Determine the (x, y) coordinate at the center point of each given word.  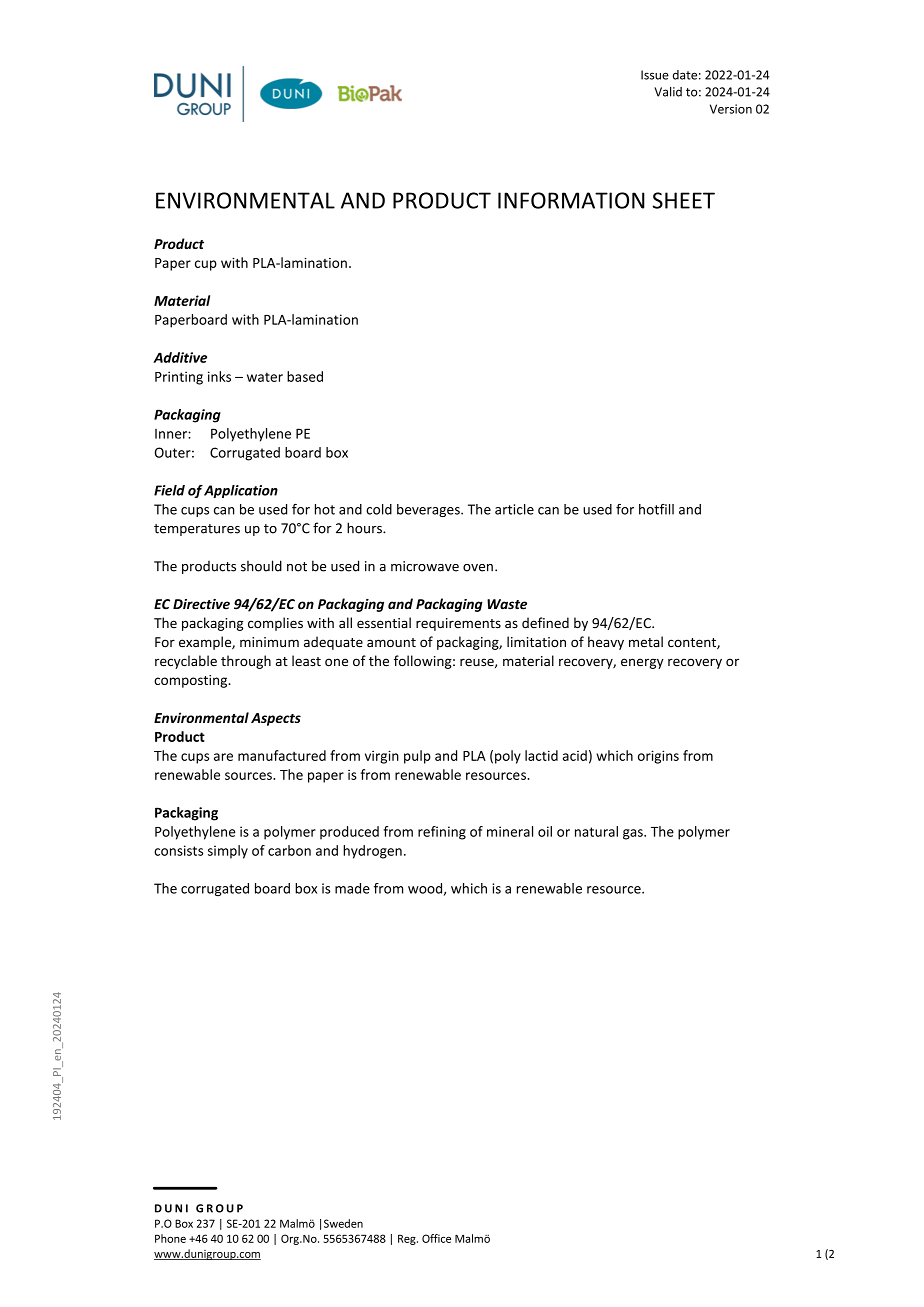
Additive (180, 357)
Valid (668, 92)
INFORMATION (571, 200)
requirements (458, 624)
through (246, 662)
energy (642, 663)
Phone (170, 1238)
